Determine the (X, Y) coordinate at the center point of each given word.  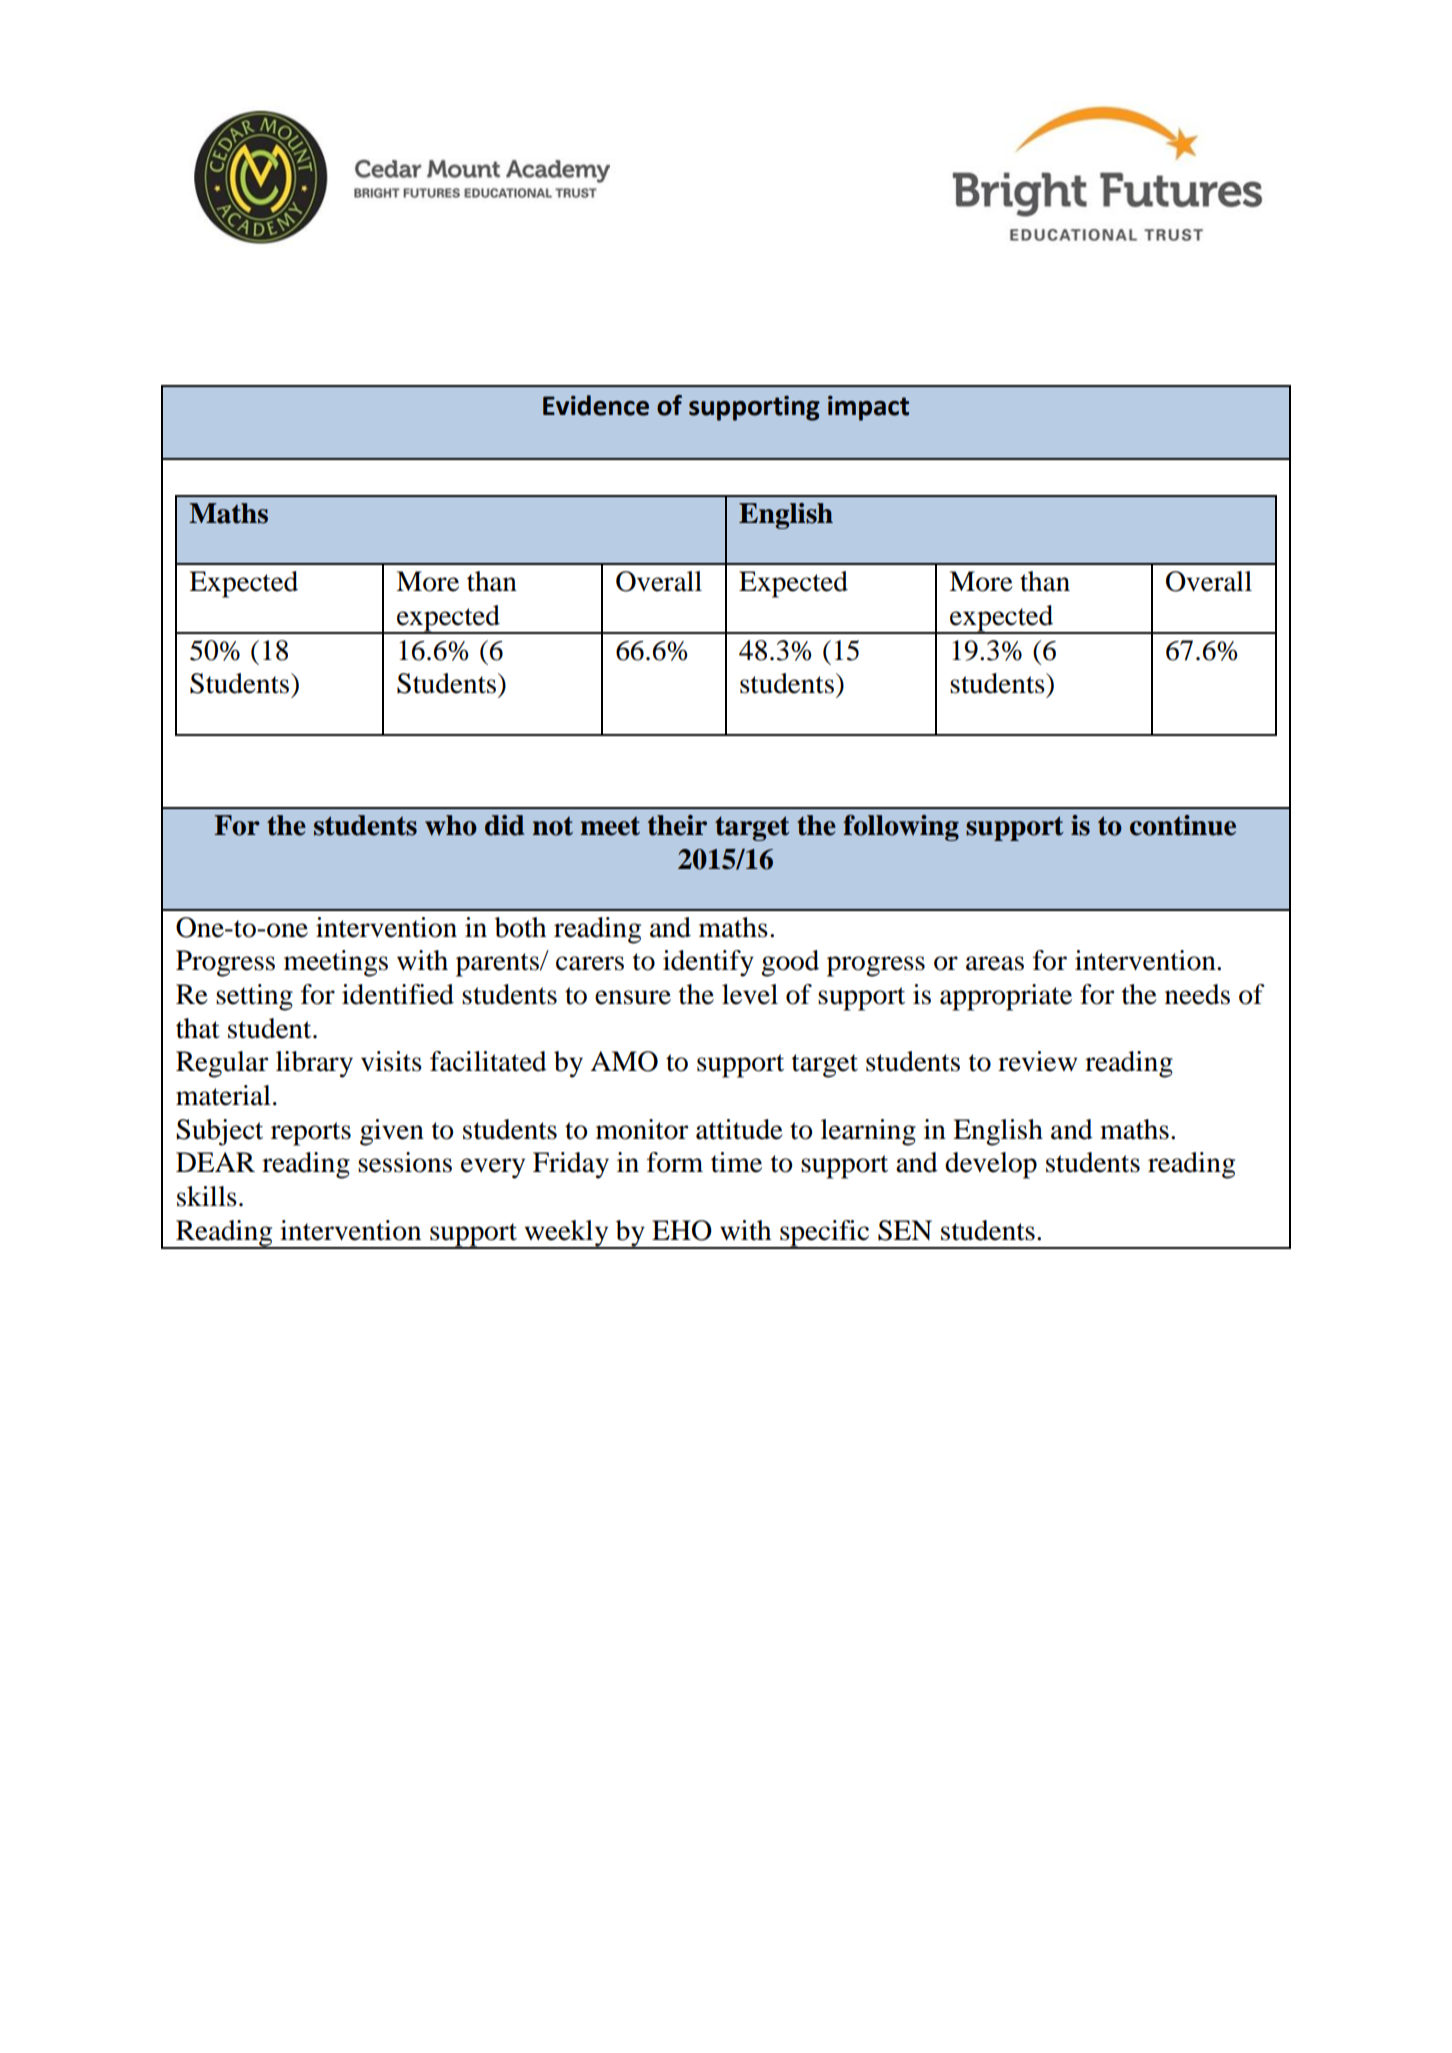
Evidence (596, 405)
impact (868, 408)
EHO (682, 1230)
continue (1183, 825)
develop (991, 1165)
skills (207, 1196)
